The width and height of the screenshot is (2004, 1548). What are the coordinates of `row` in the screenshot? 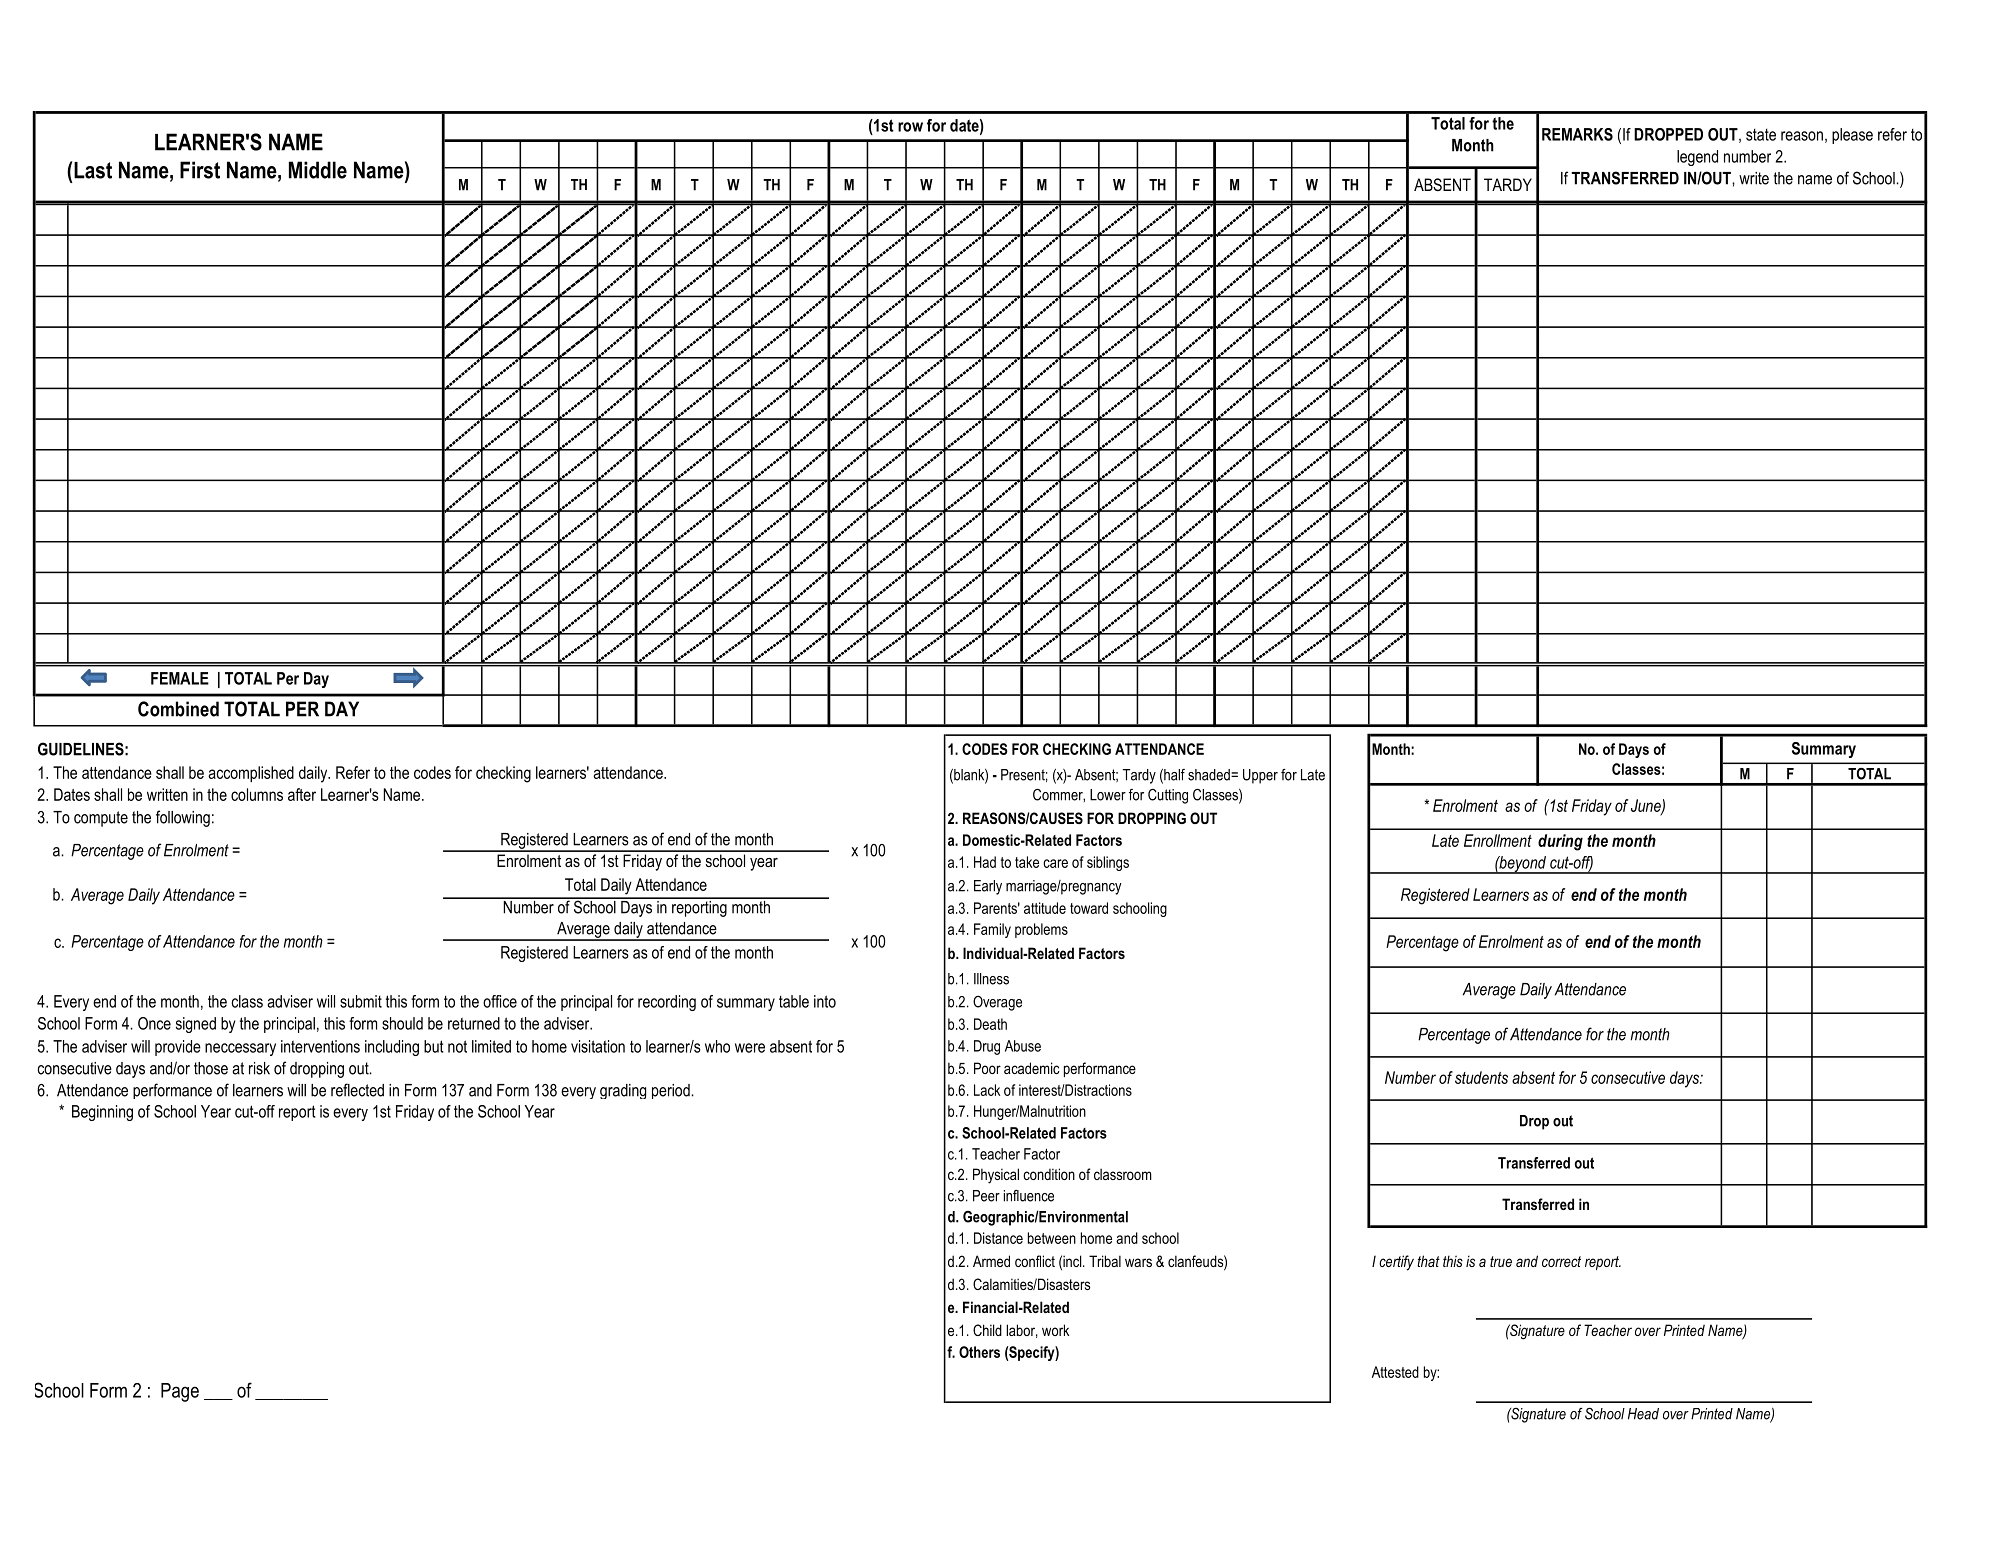 It's located at (910, 127).
